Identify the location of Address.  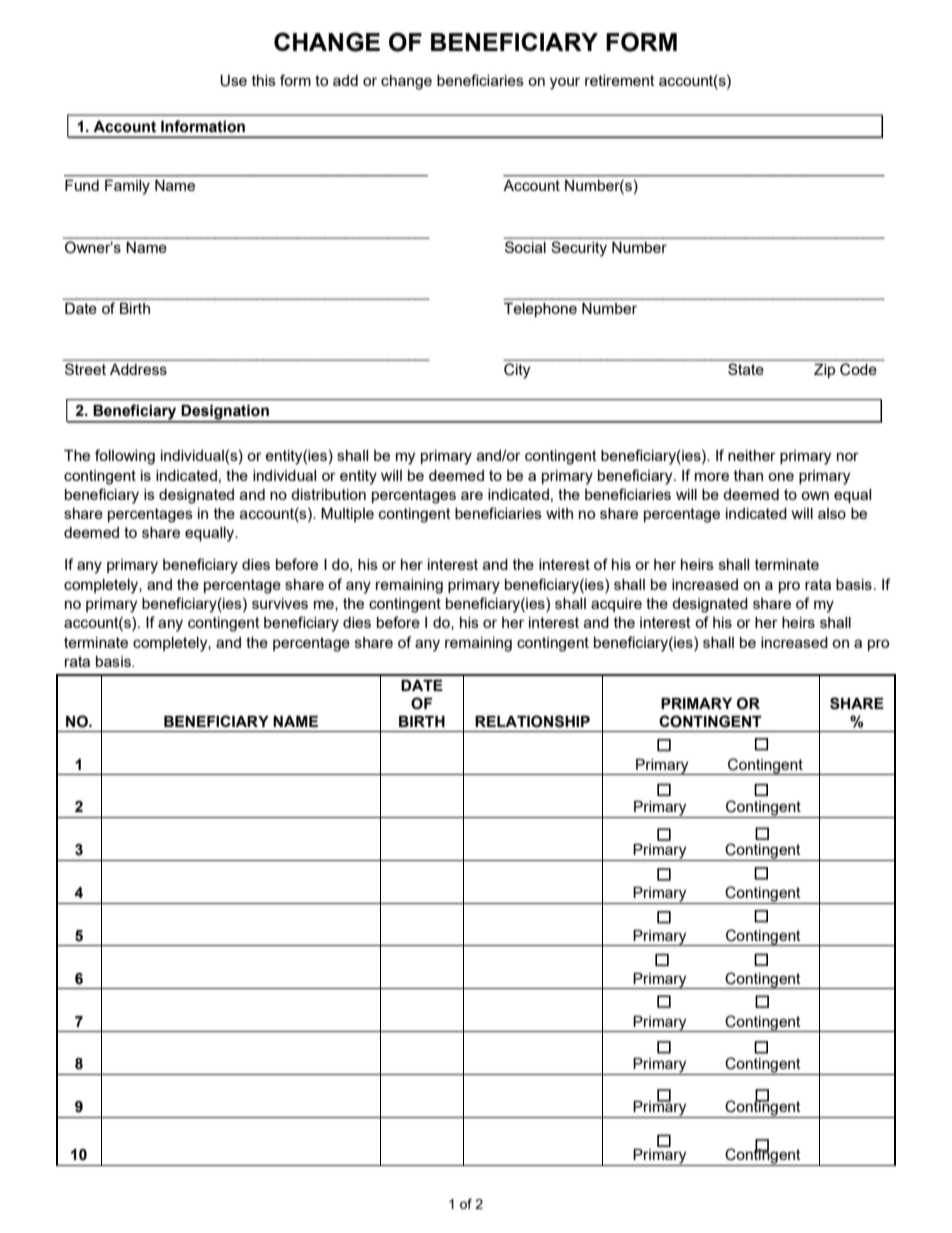
(138, 369).
